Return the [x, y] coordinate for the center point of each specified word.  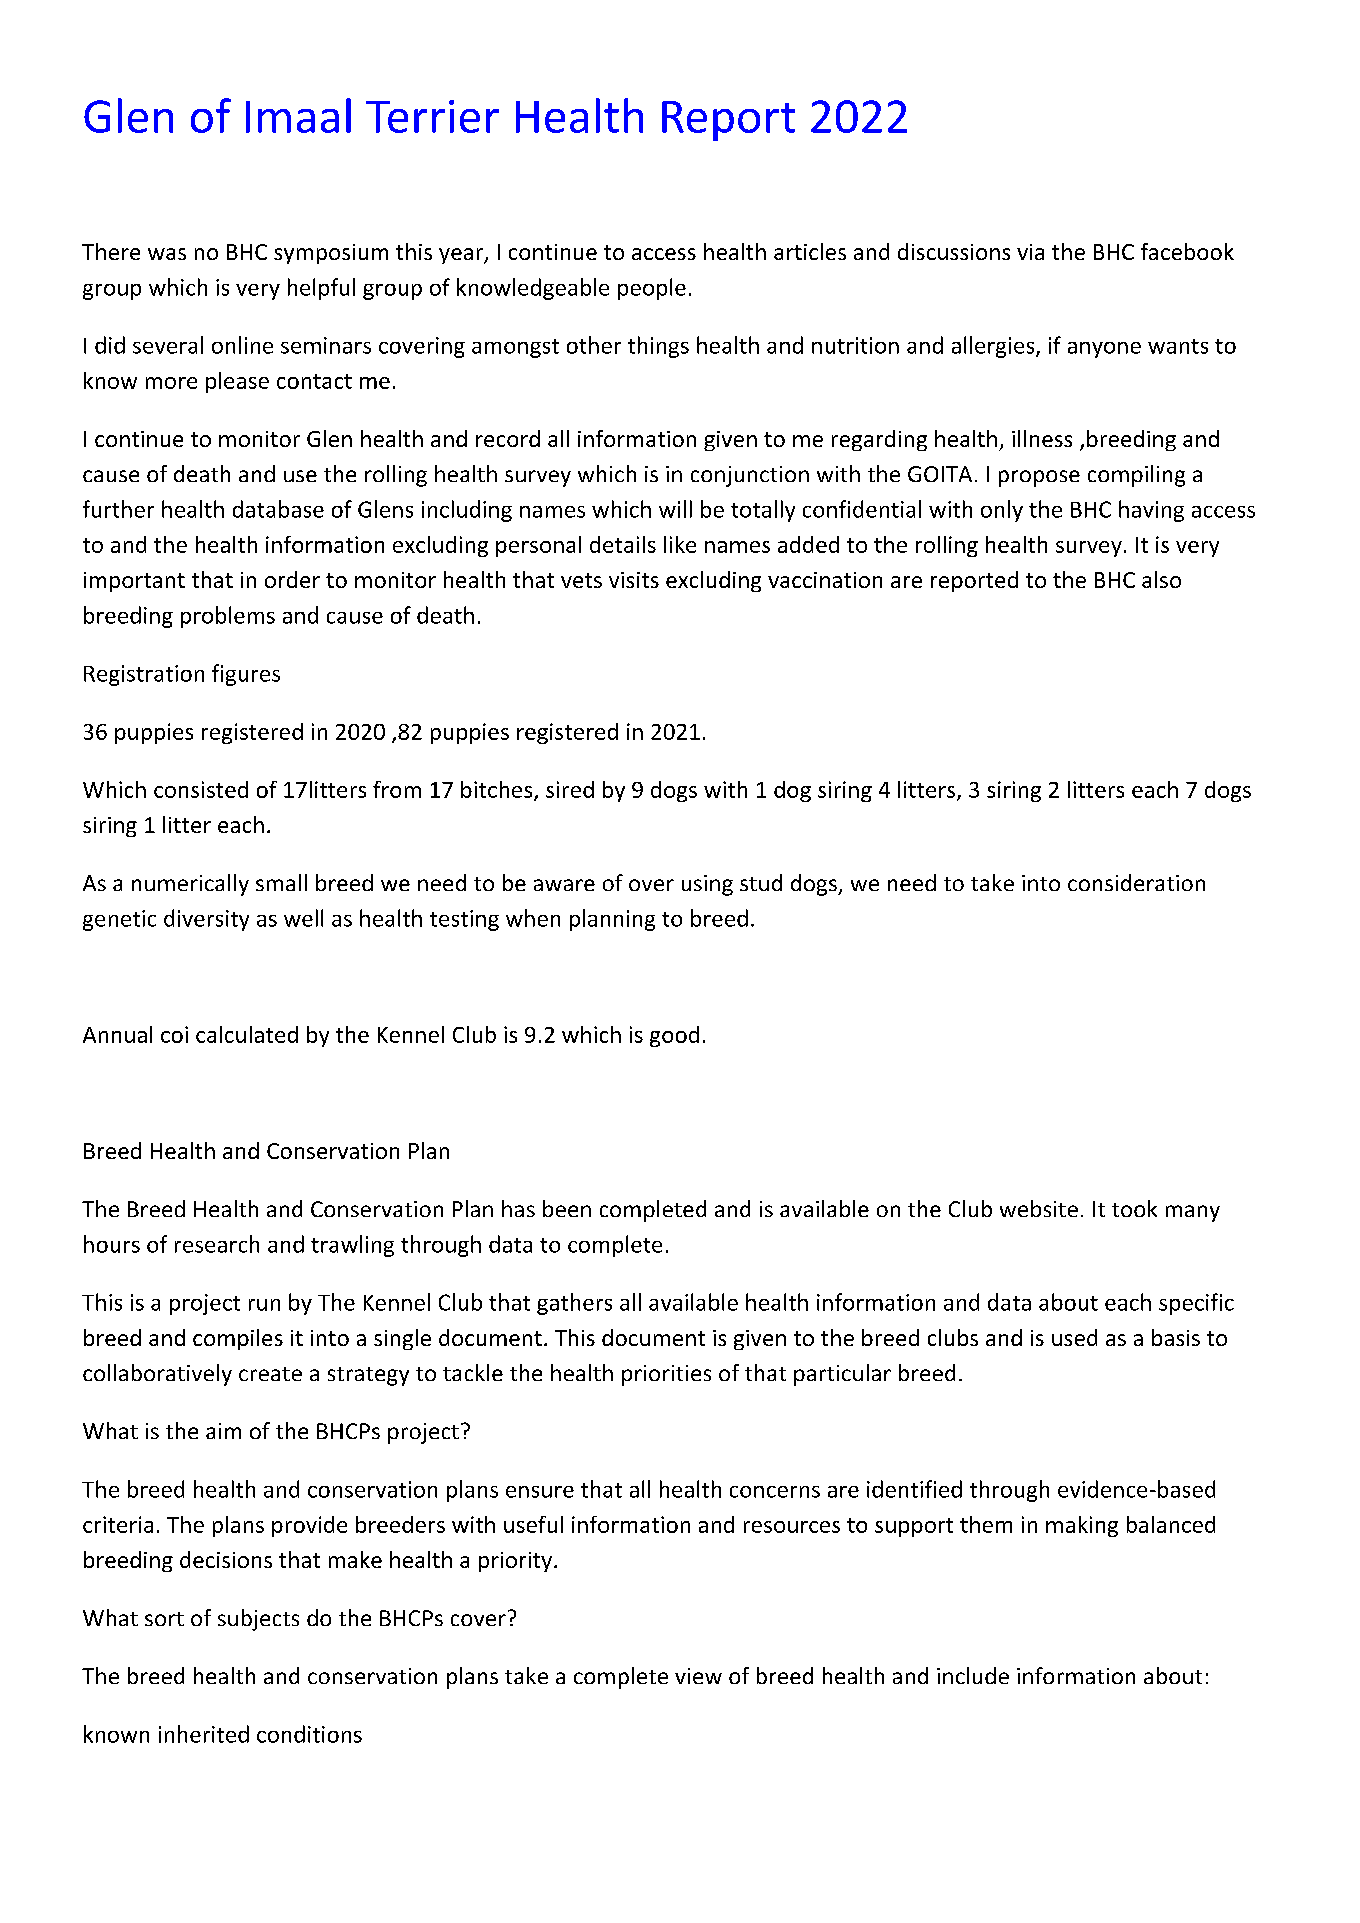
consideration [1136, 882]
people [652, 289]
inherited [204, 1734]
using [707, 885]
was [167, 254]
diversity [206, 920]
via [1030, 252]
